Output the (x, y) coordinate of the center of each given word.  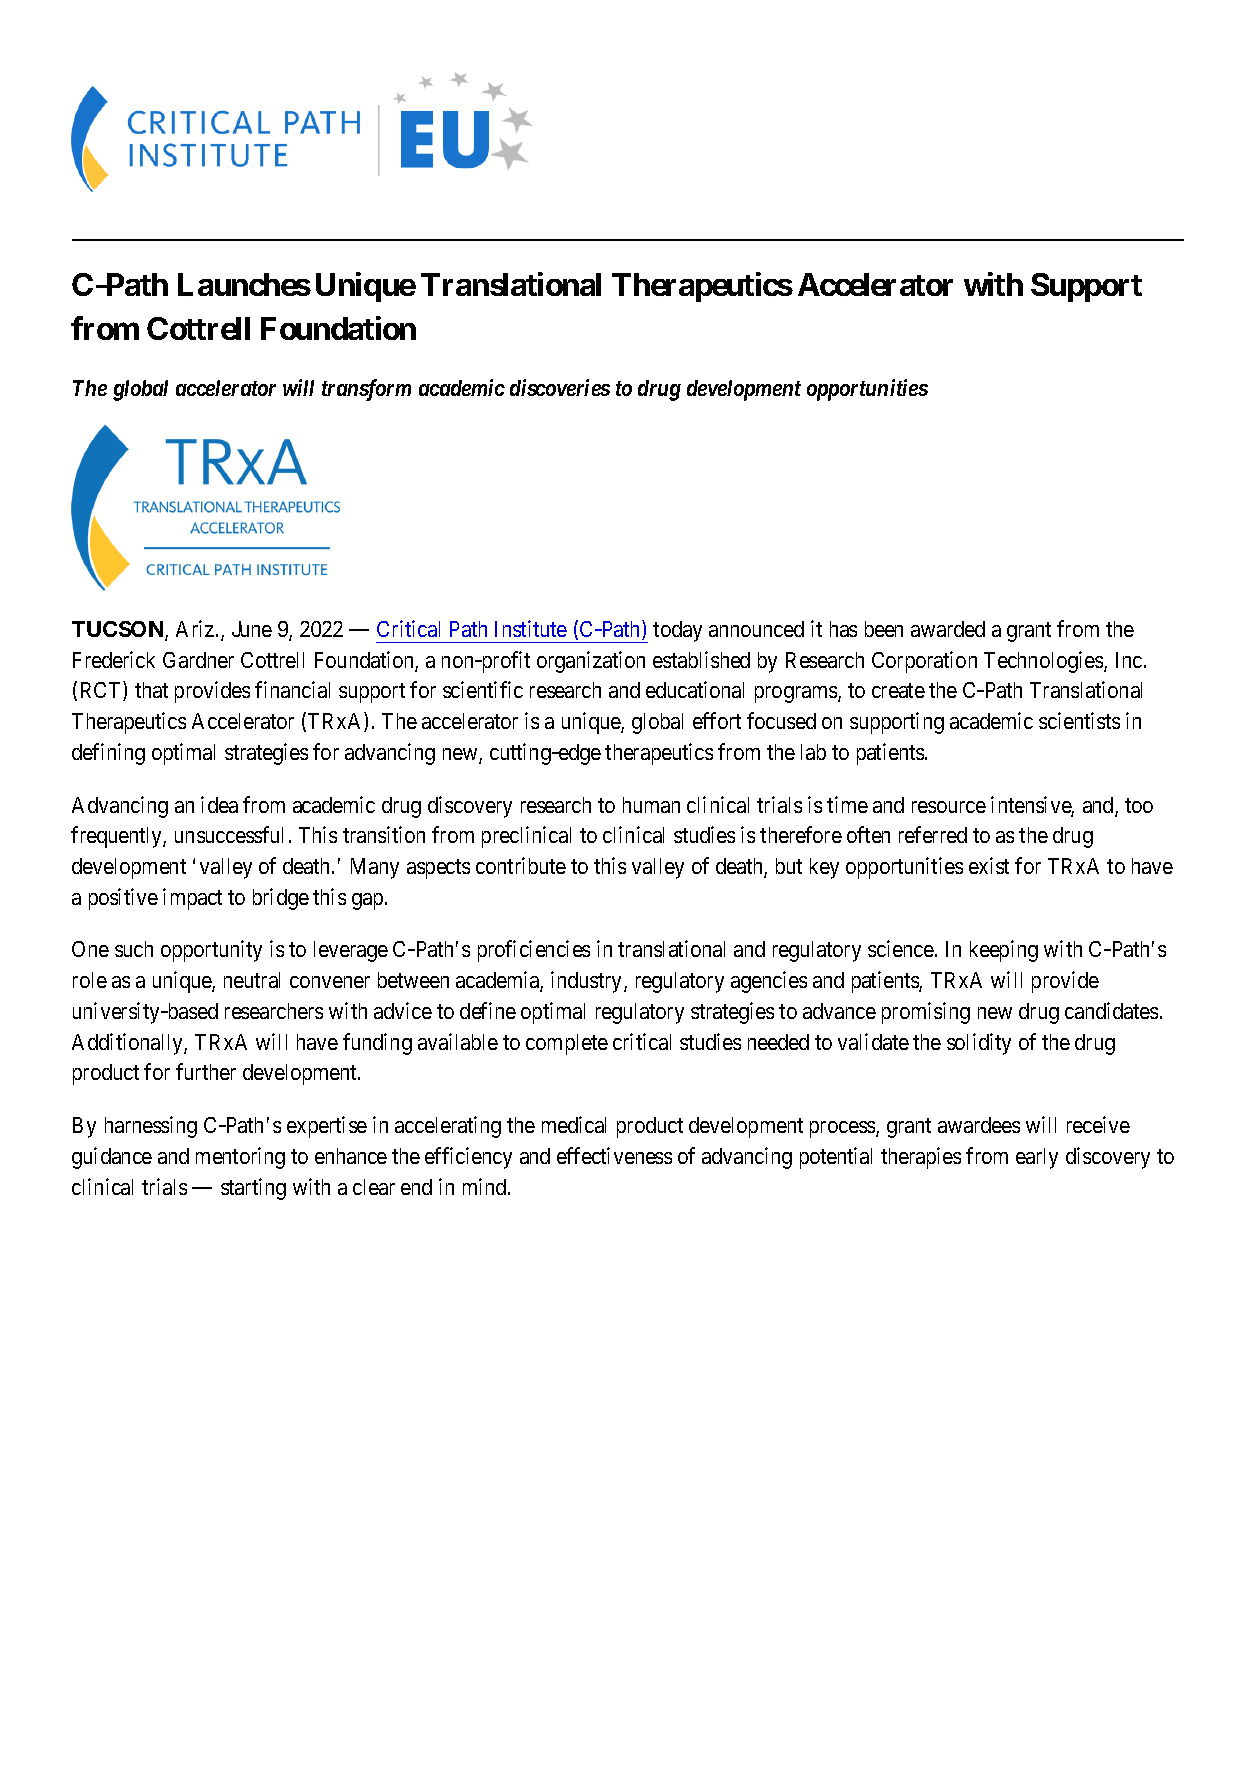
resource (949, 807)
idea (219, 804)
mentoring (240, 1158)
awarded (948, 629)
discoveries (560, 387)
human (651, 805)
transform (366, 390)
